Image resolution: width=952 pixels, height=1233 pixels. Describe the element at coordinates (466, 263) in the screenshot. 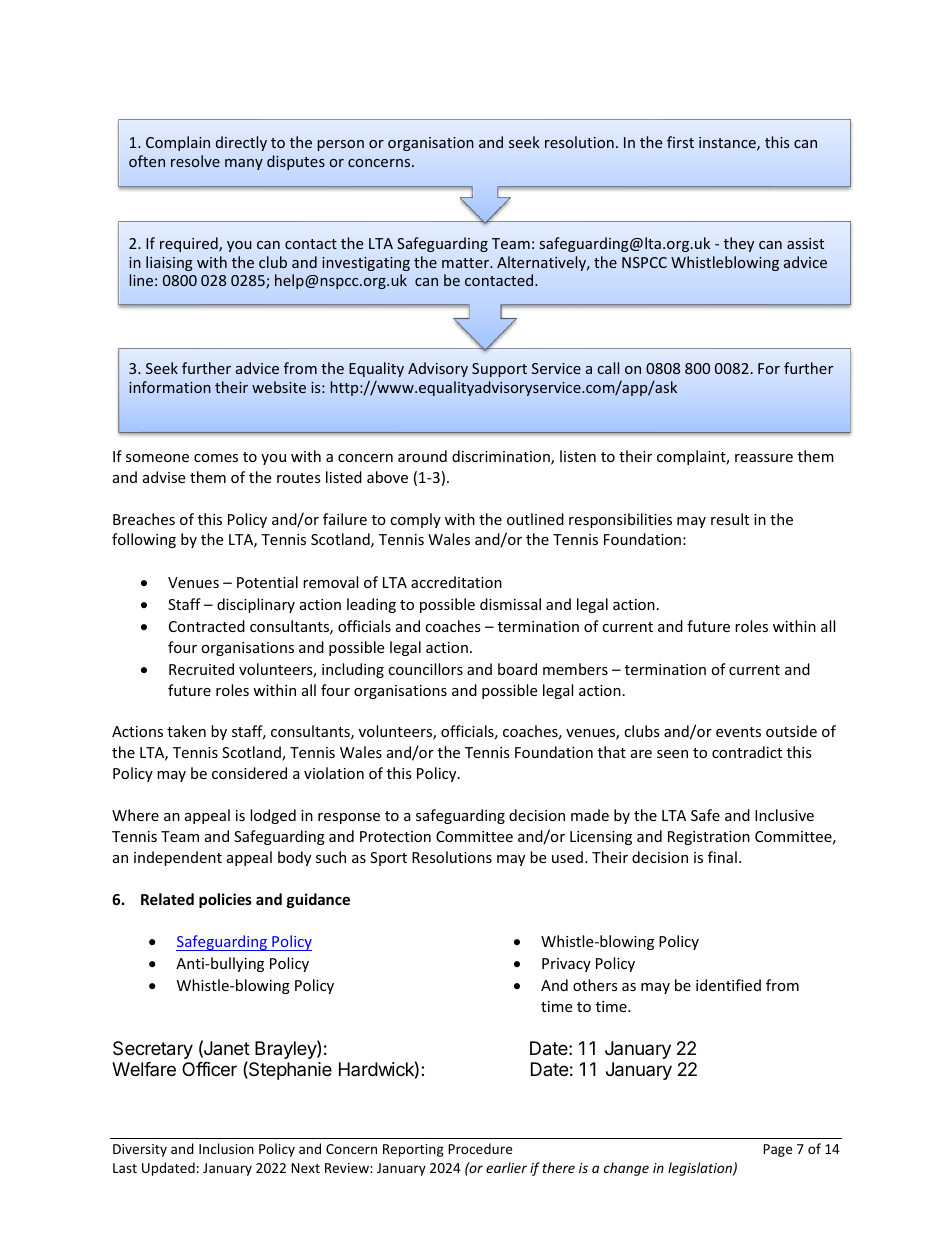

I see `matter` at that location.
